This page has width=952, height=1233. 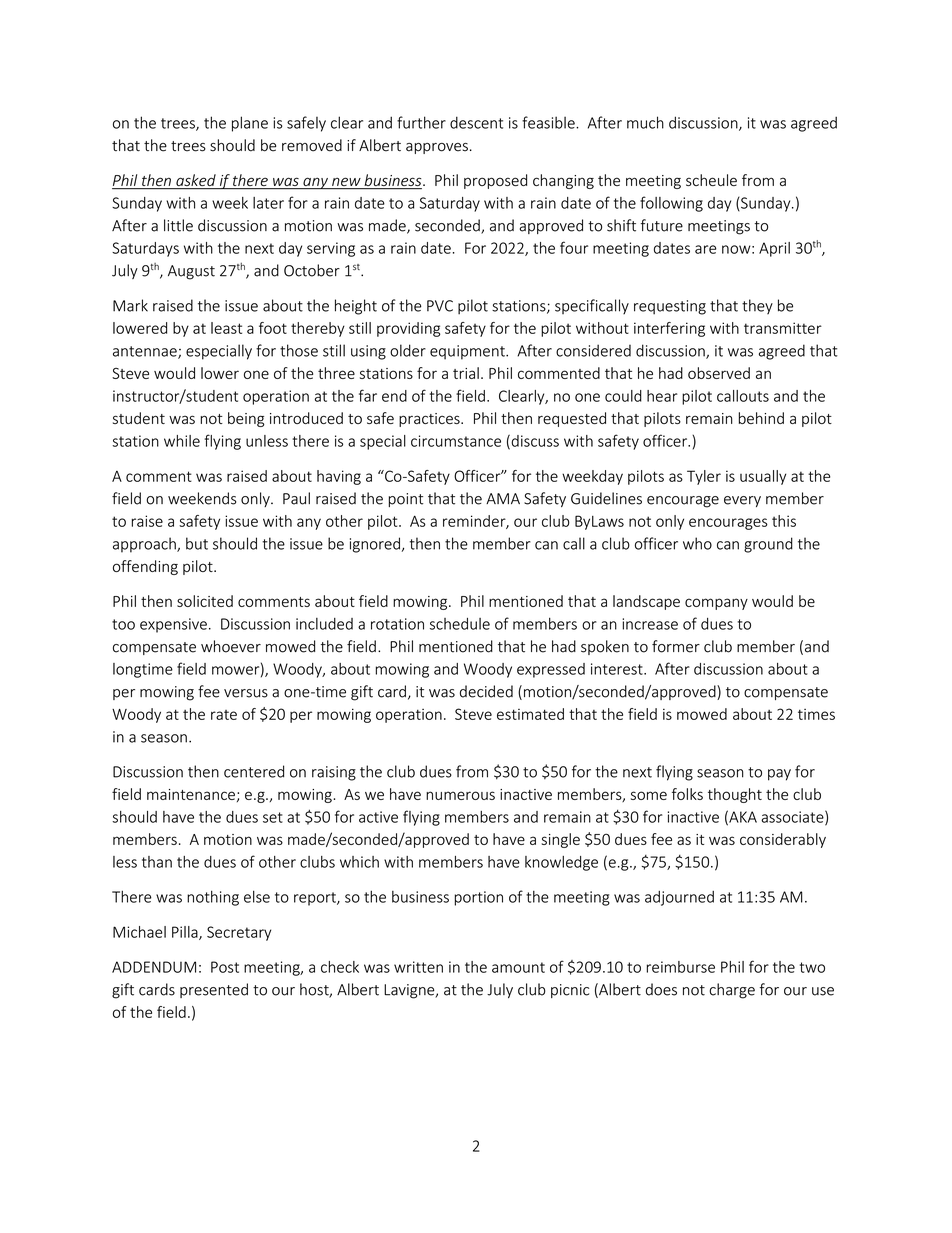 I want to click on AMA, so click(x=503, y=498).
